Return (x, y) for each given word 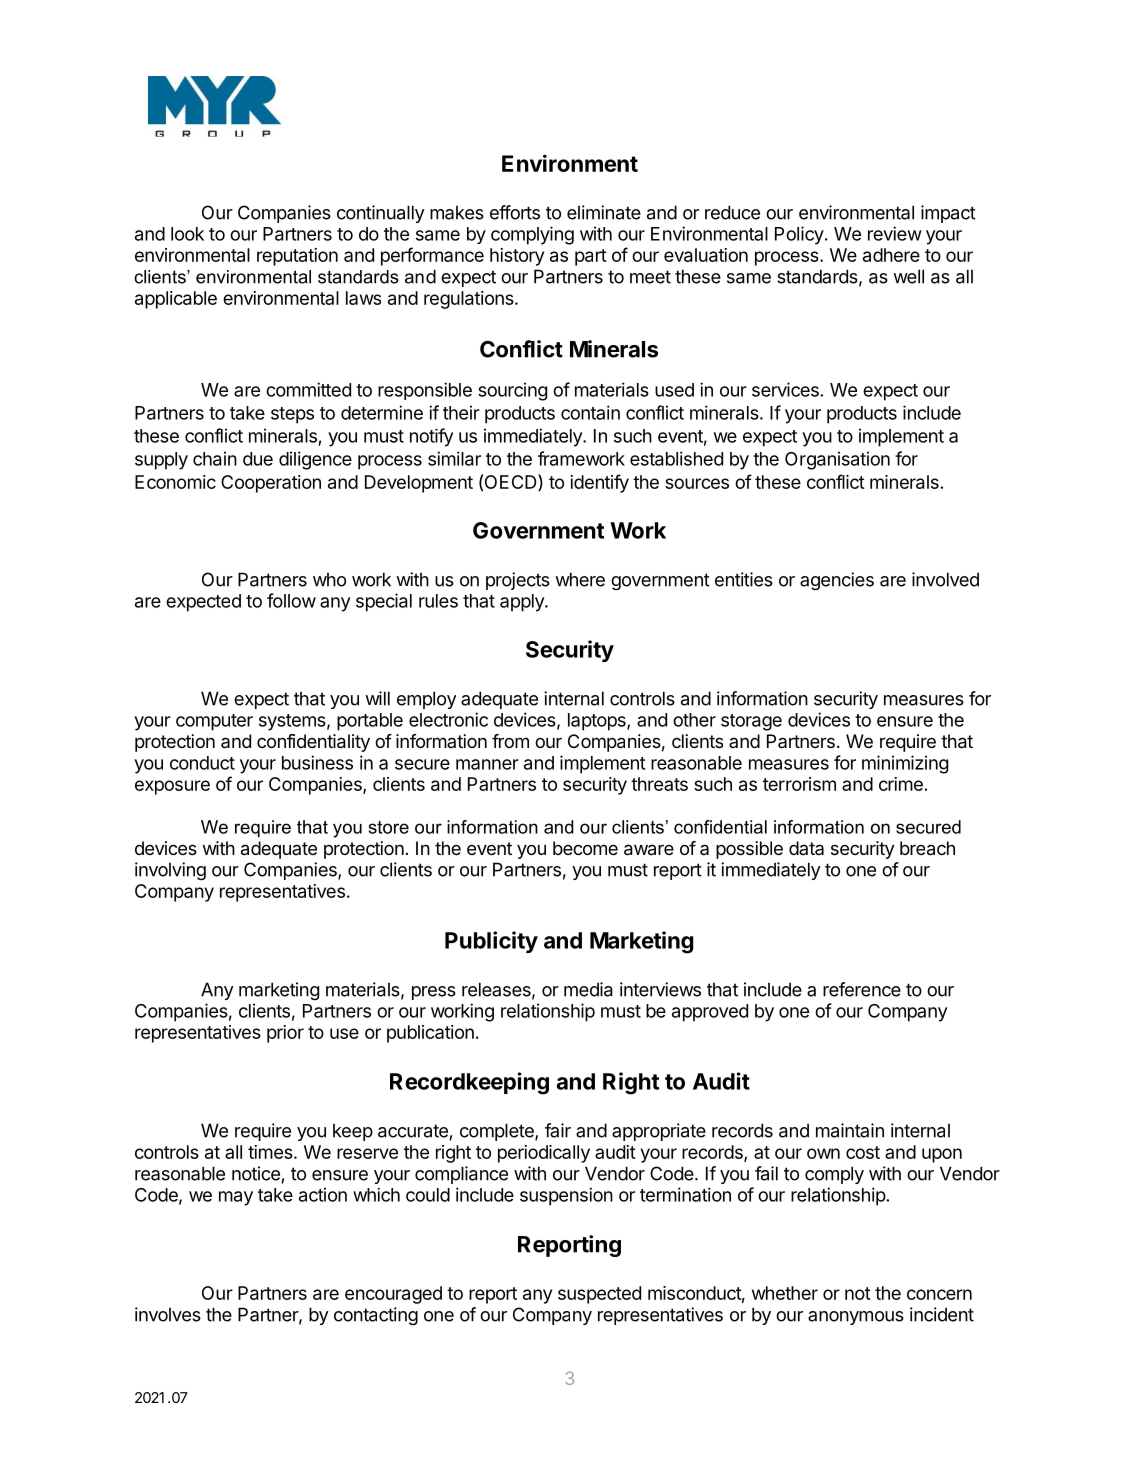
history (517, 257)
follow (291, 600)
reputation (297, 257)
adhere (891, 255)
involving (170, 871)
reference (862, 989)
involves (168, 1314)
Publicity (491, 942)
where (580, 579)
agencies (837, 581)
